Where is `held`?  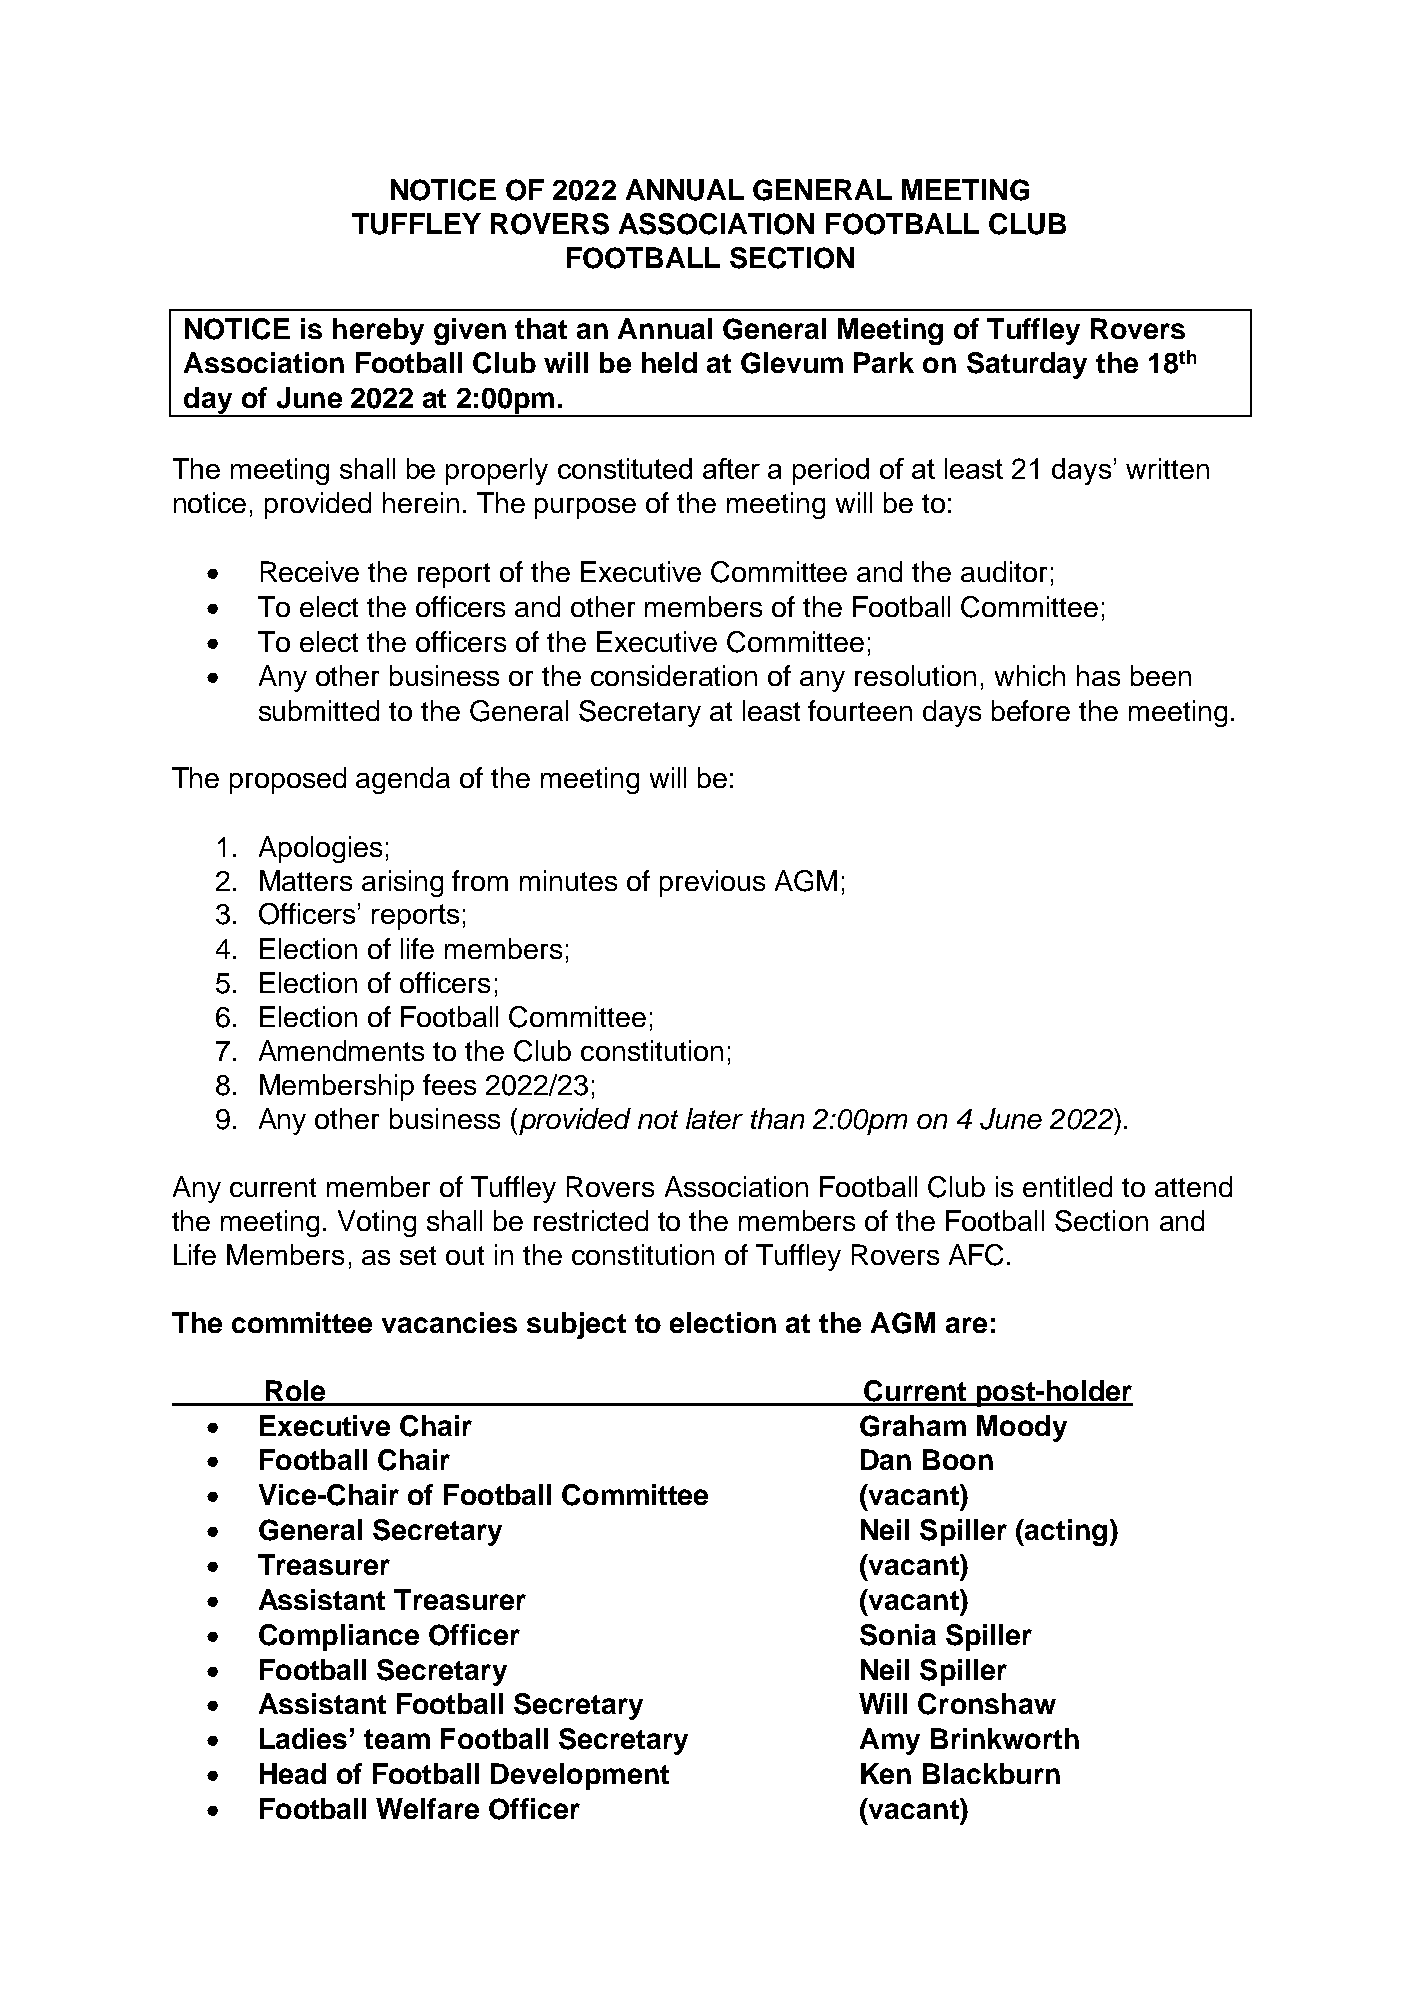 held is located at coordinates (669, 362).
